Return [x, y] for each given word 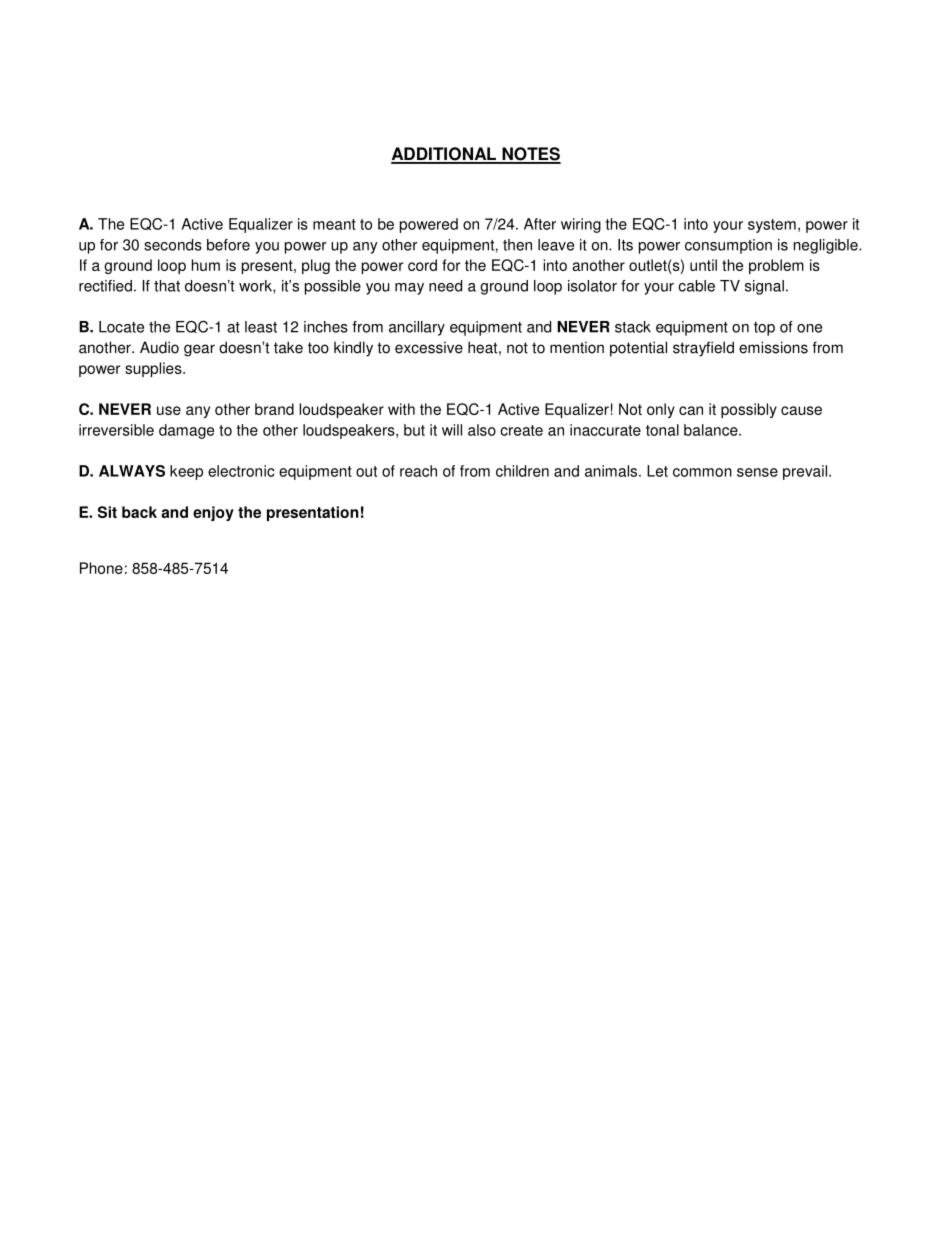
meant [334, 224]
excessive [429, 347]
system [772, 226]
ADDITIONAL [444, 155]
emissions [773, 347]
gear [199, 350]
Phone [101, 568]
